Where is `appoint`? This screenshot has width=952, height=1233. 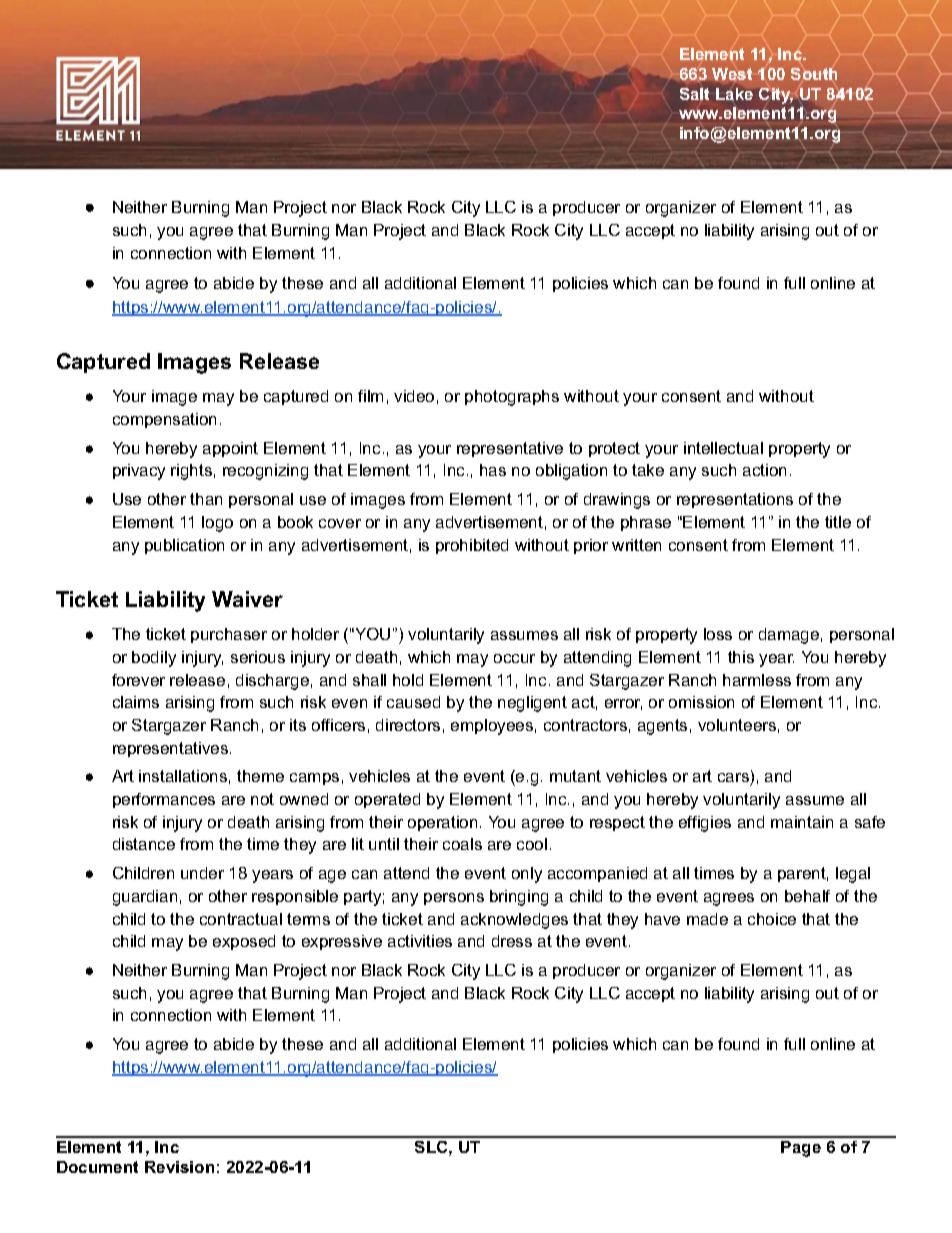 appoint is located at coordinates (230, 449).
